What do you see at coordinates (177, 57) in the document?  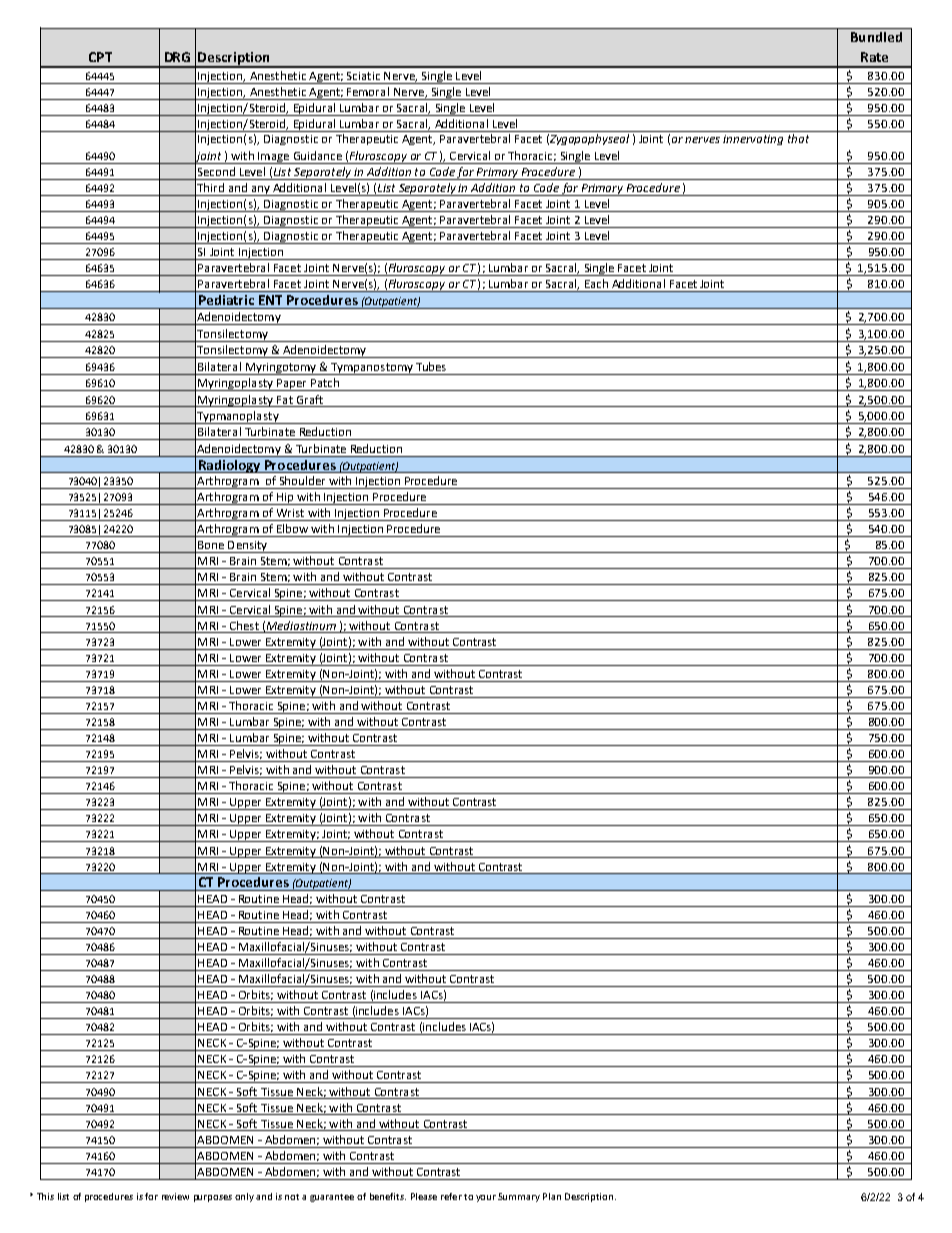 I see `DRG` at bounding box center [177, 57].
